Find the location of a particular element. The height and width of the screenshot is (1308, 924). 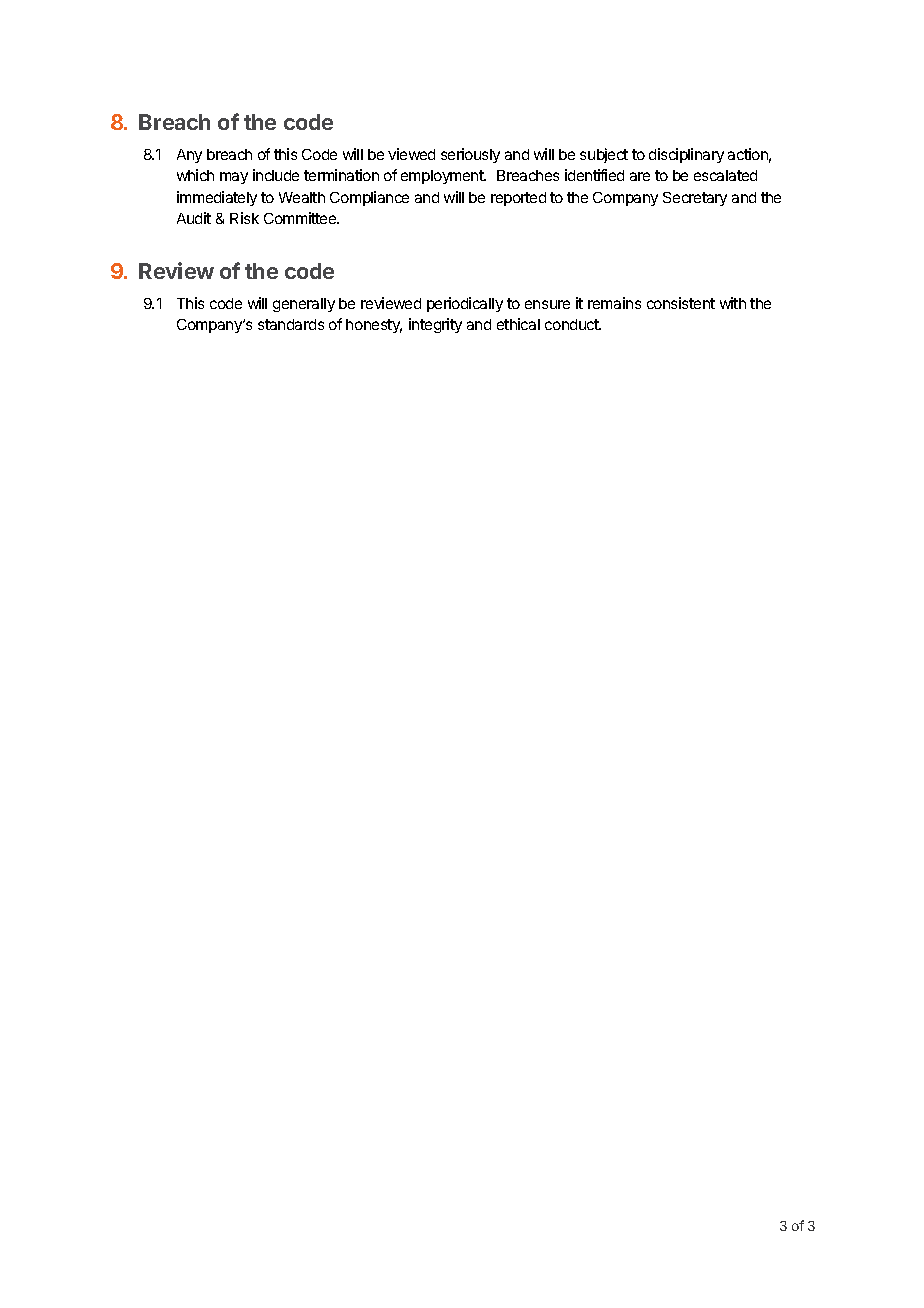

periodically is located at coordinates (465, 304).
